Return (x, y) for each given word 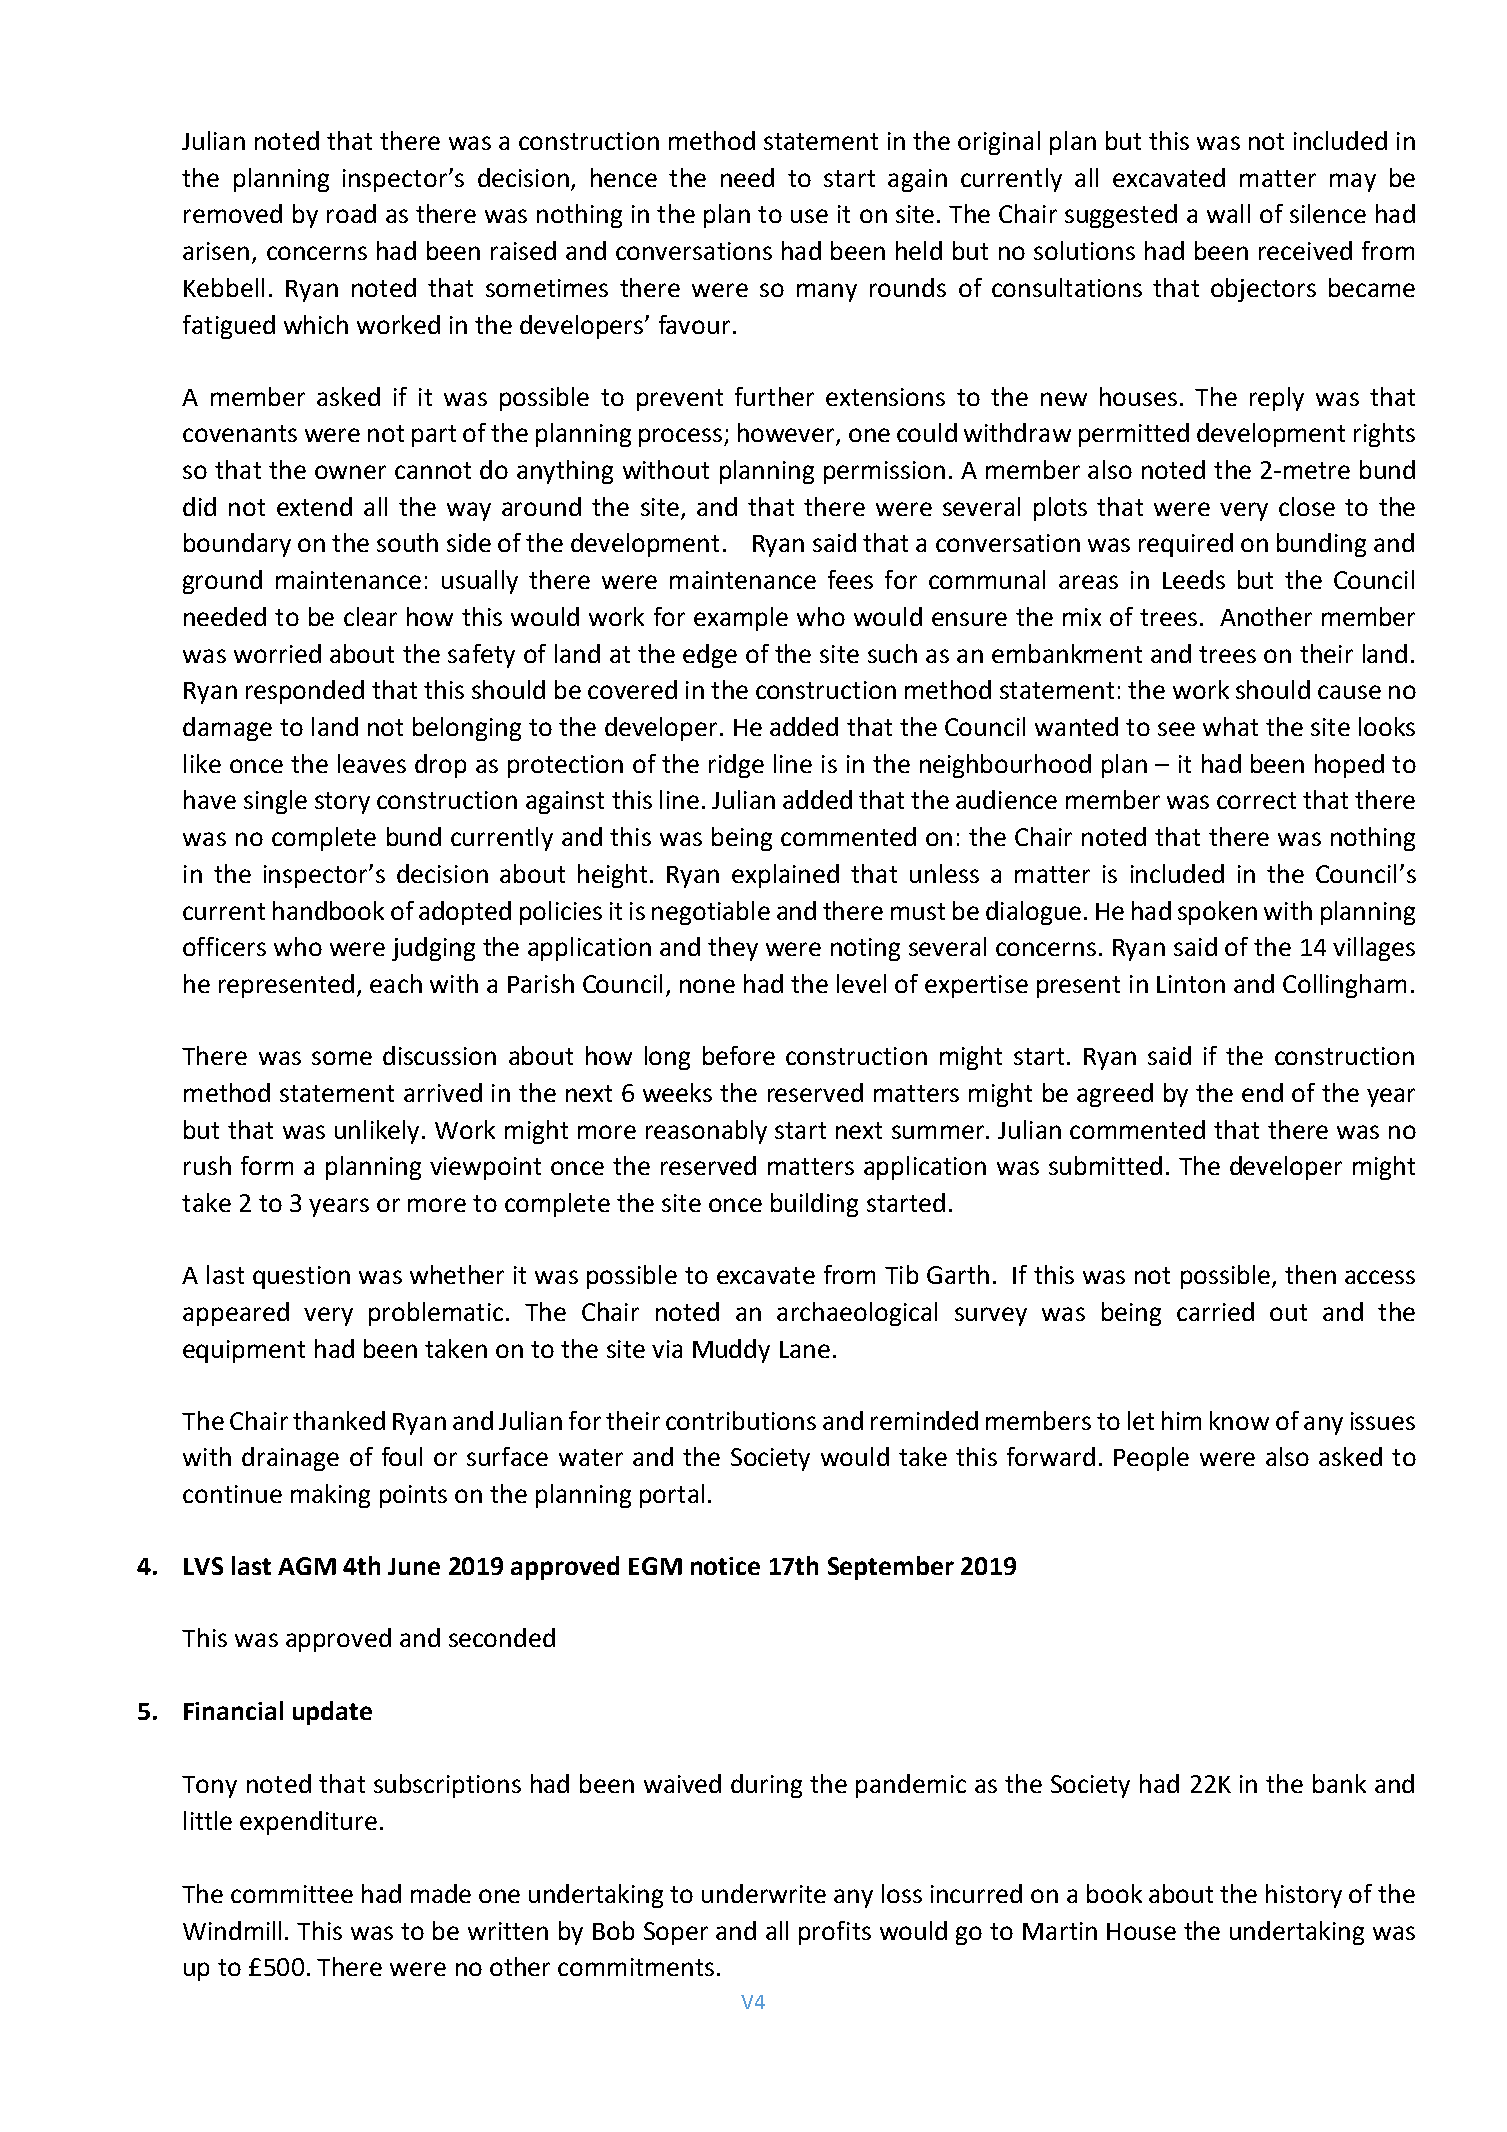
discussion (439, 1055)
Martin (1060, 1931)
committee (292, 1894)
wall (1228, 213)
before (739, 1055)
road (351, 213)
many (827, 292)
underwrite (764, 1893)
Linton (1191, 984)
